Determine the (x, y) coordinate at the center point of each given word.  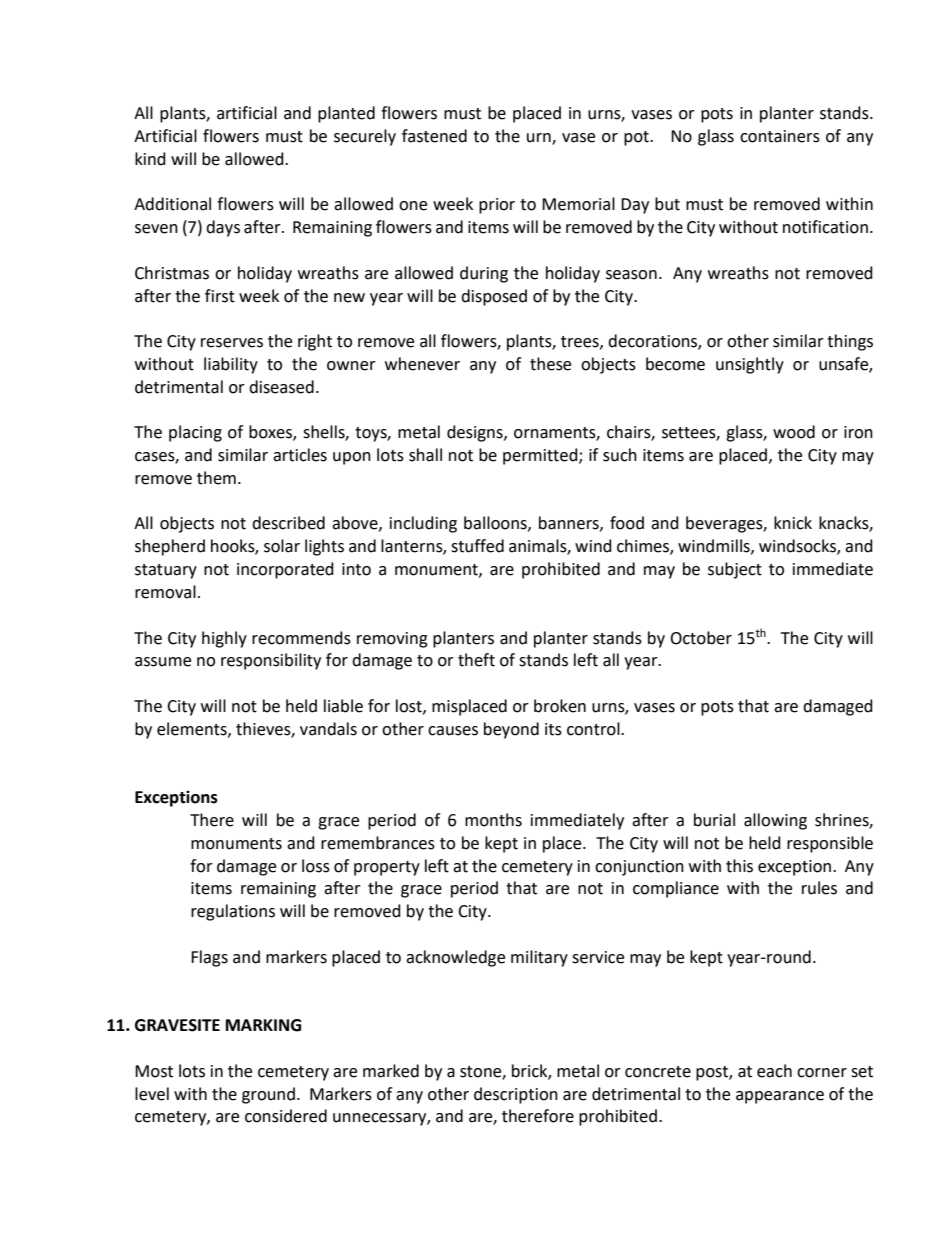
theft (476, 660)
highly (224, 639)
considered (286, 1116)
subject (735, 570)
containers (780, 136)
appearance (780, 1097)
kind (150, 159)
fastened (434, 136)
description (516, 1095)
